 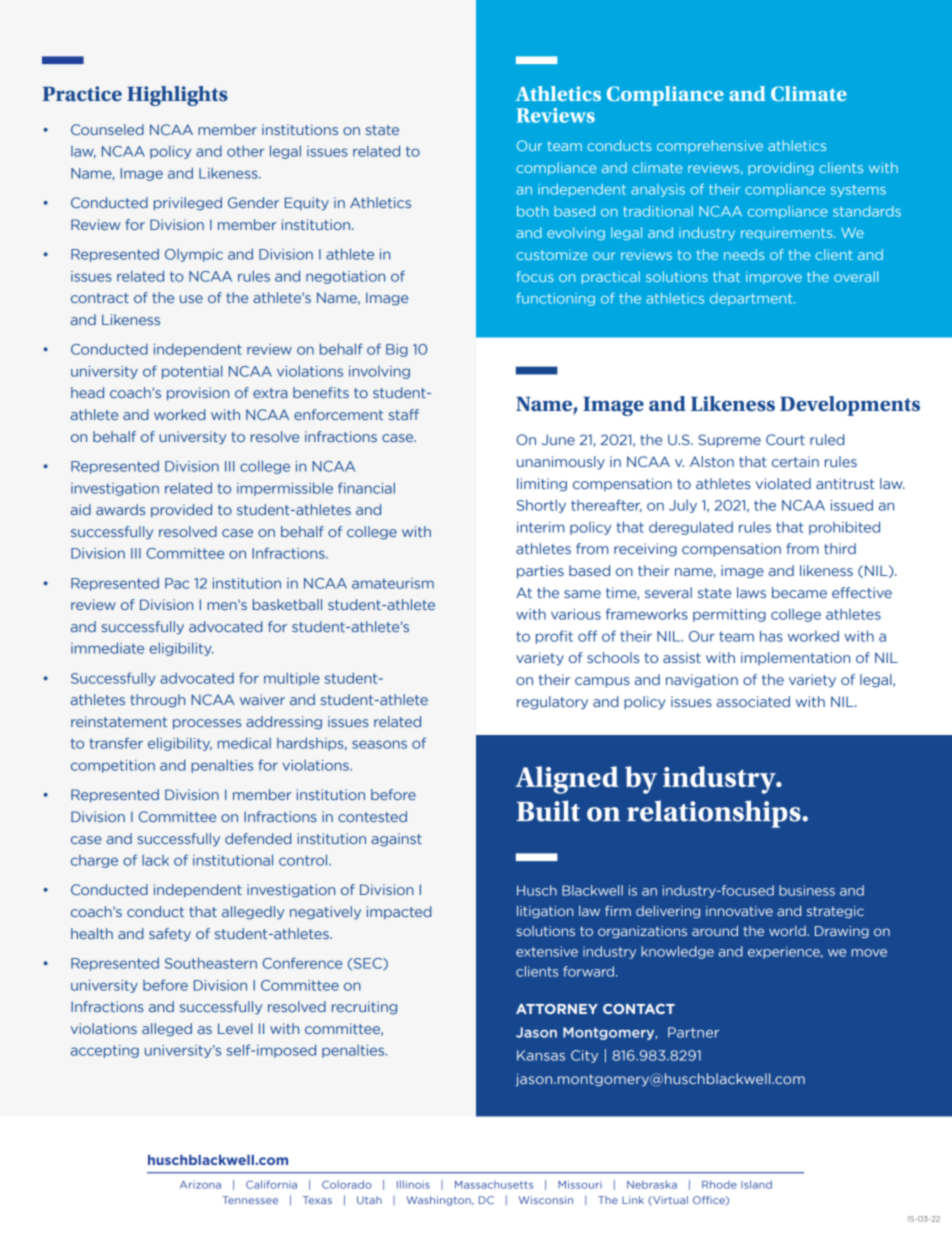 What do you see at coordinates (532, 211) in the screenshot?
I see `both` at bounding box center [532, 211].
